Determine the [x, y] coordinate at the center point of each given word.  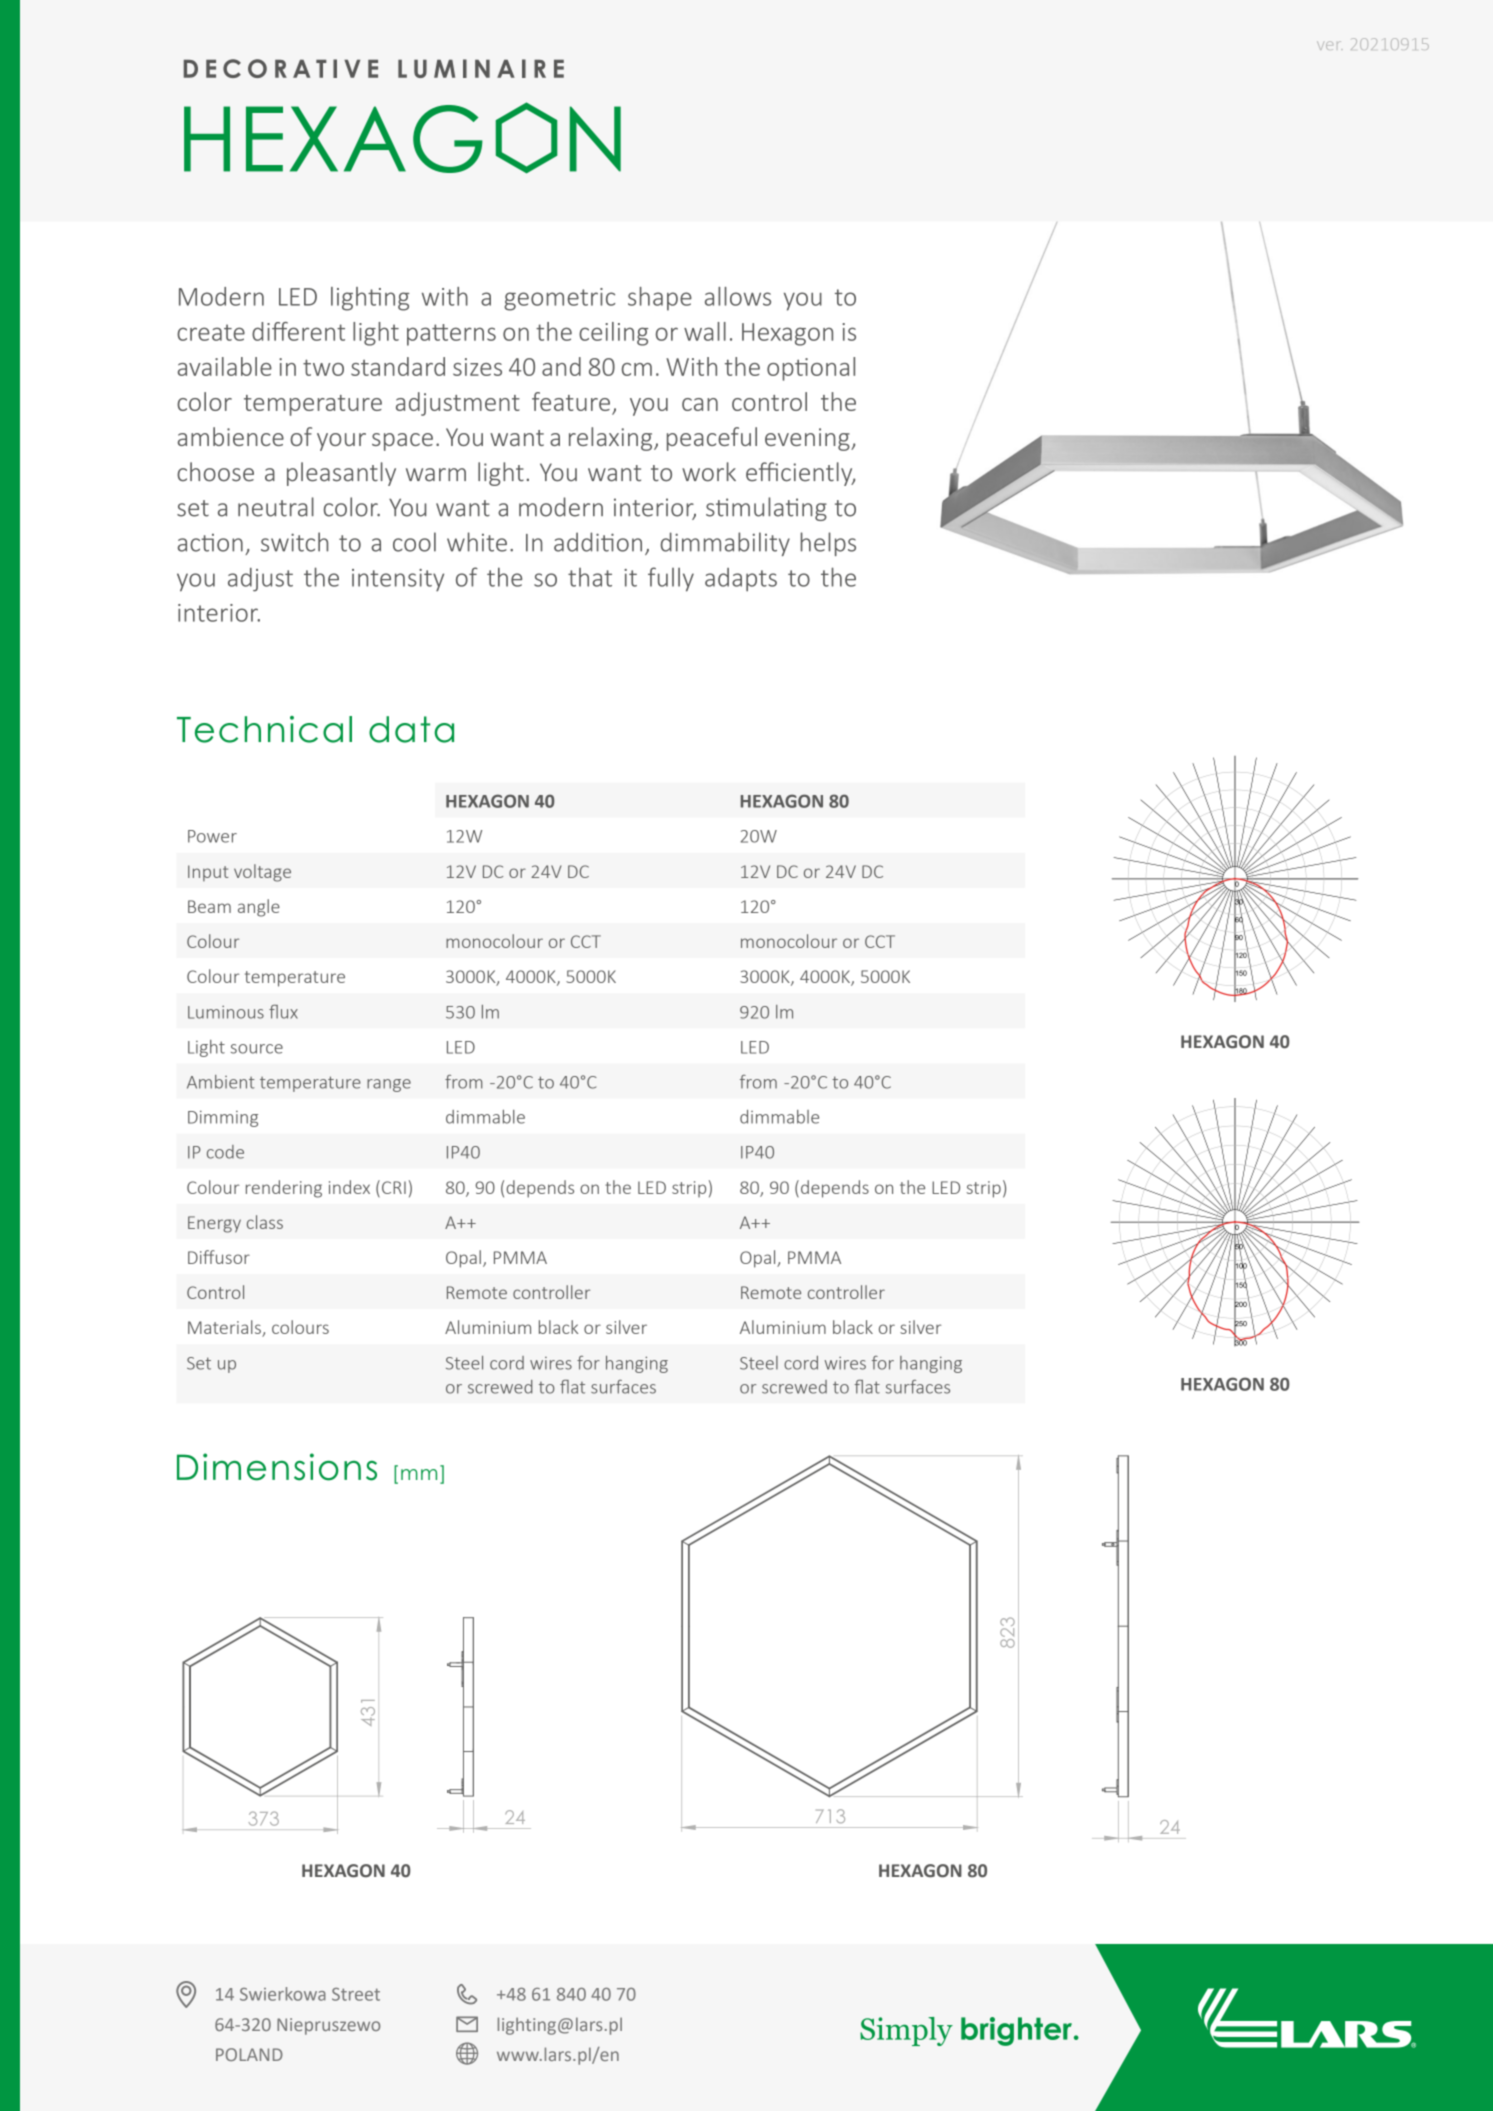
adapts [741, 580]
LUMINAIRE [481, 68]
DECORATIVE [281, 68]
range [389, 1085]
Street [356, 1994]
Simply [906, 2031]
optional [811, 369]
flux [283, 1012]
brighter [1016, 2031]
